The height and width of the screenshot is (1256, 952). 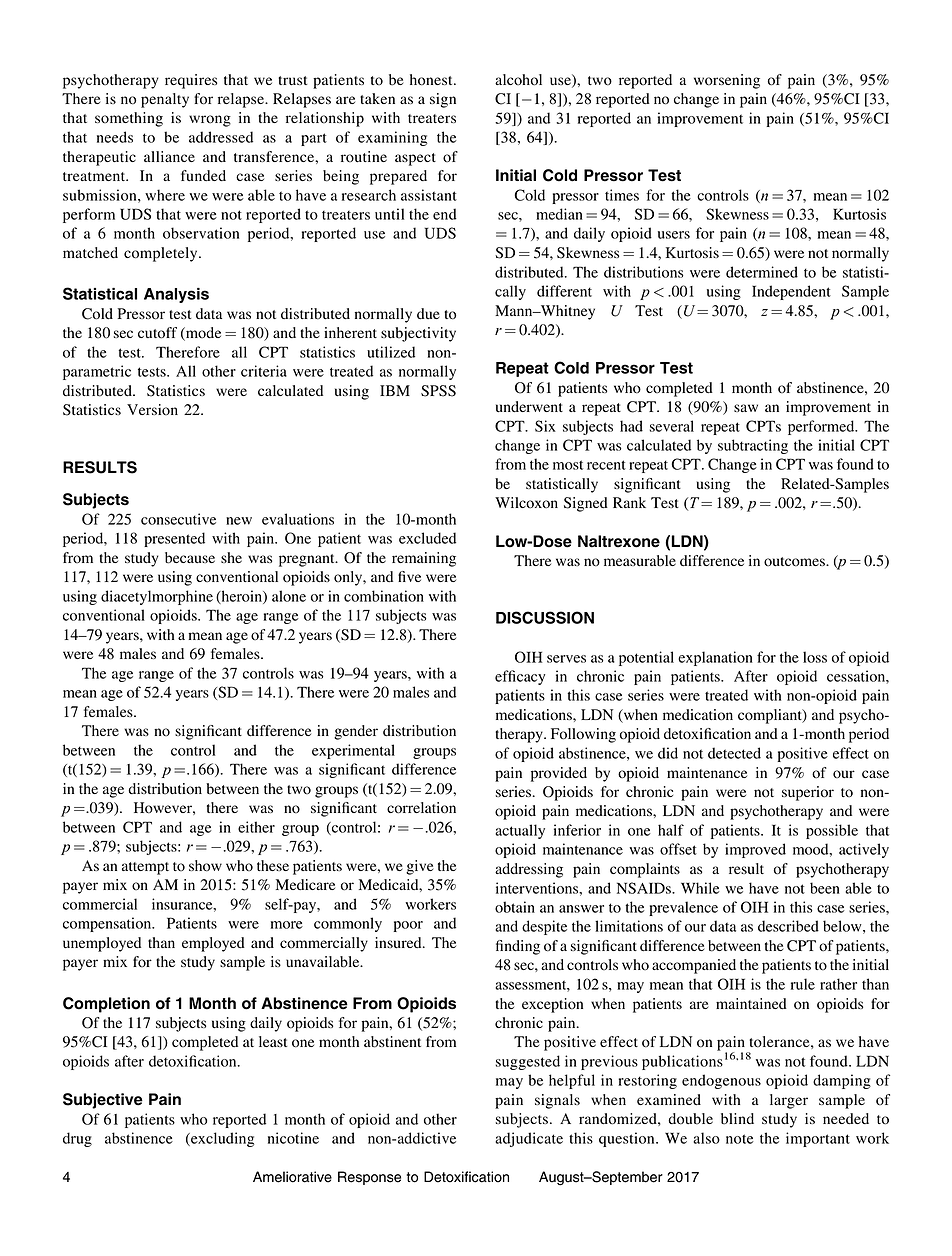 What do you see at coordinates (545, 617) in the screenshot?
I see `DISCUSSION` at bounding box center [545, 617].
